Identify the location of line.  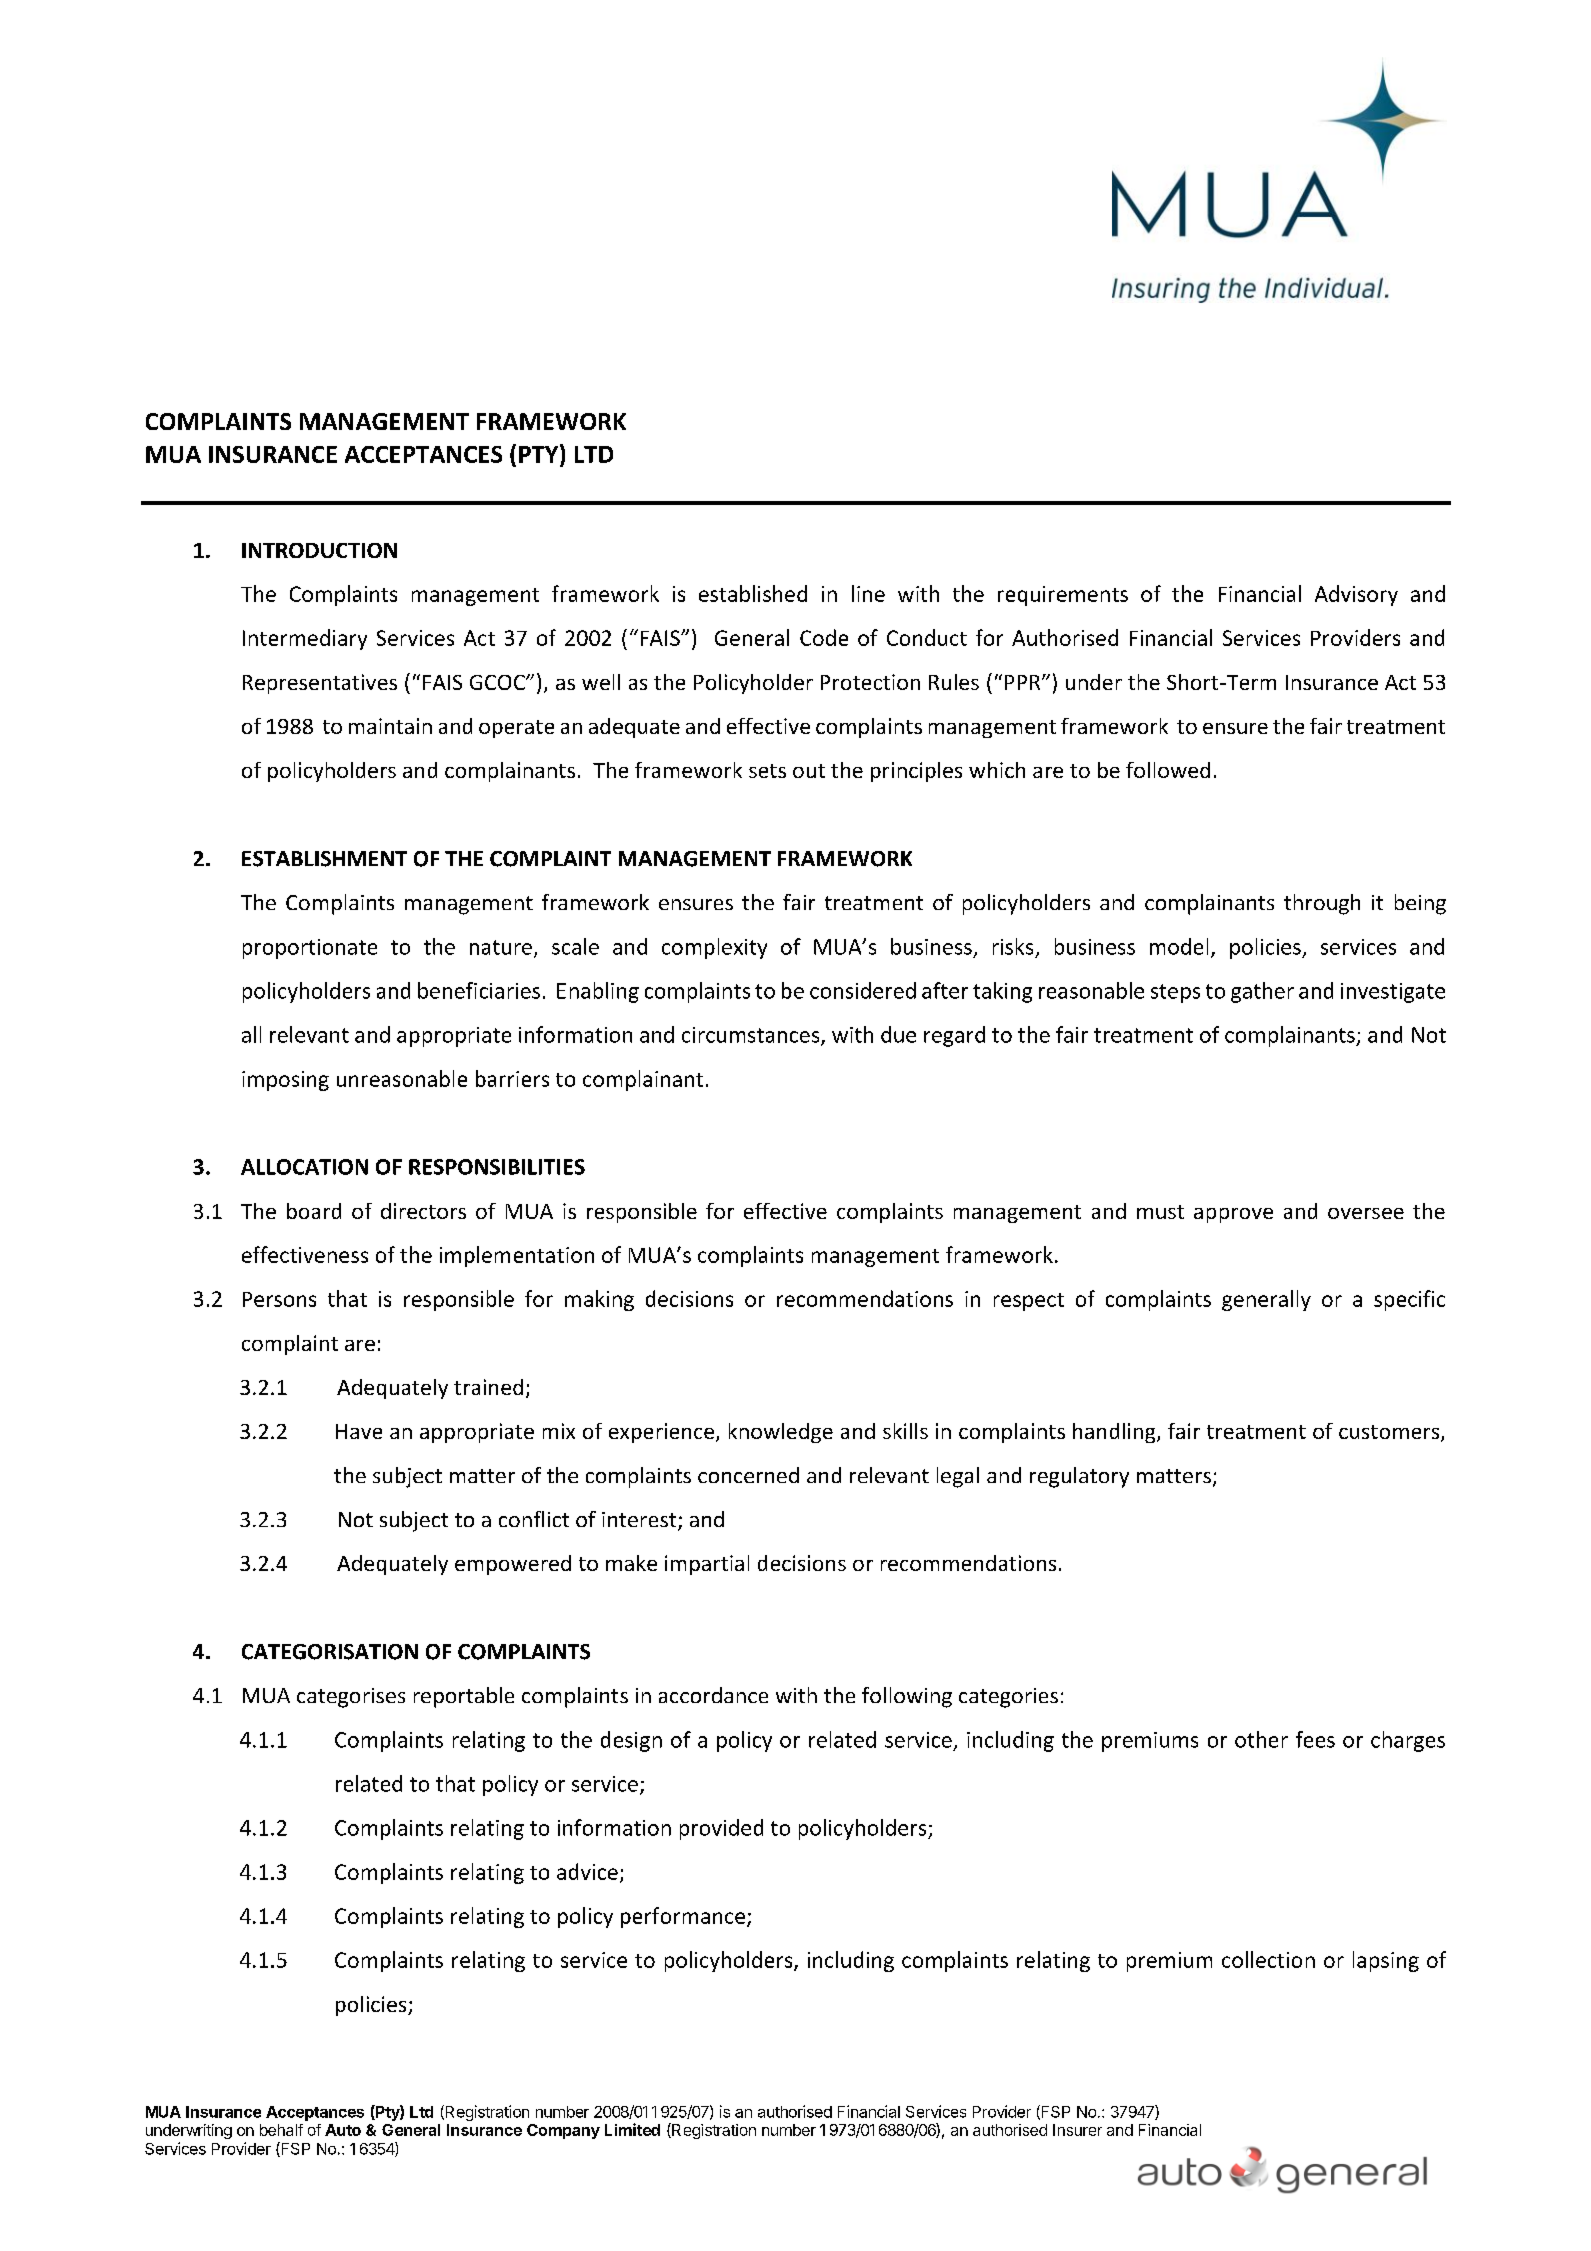
(868, 593).
